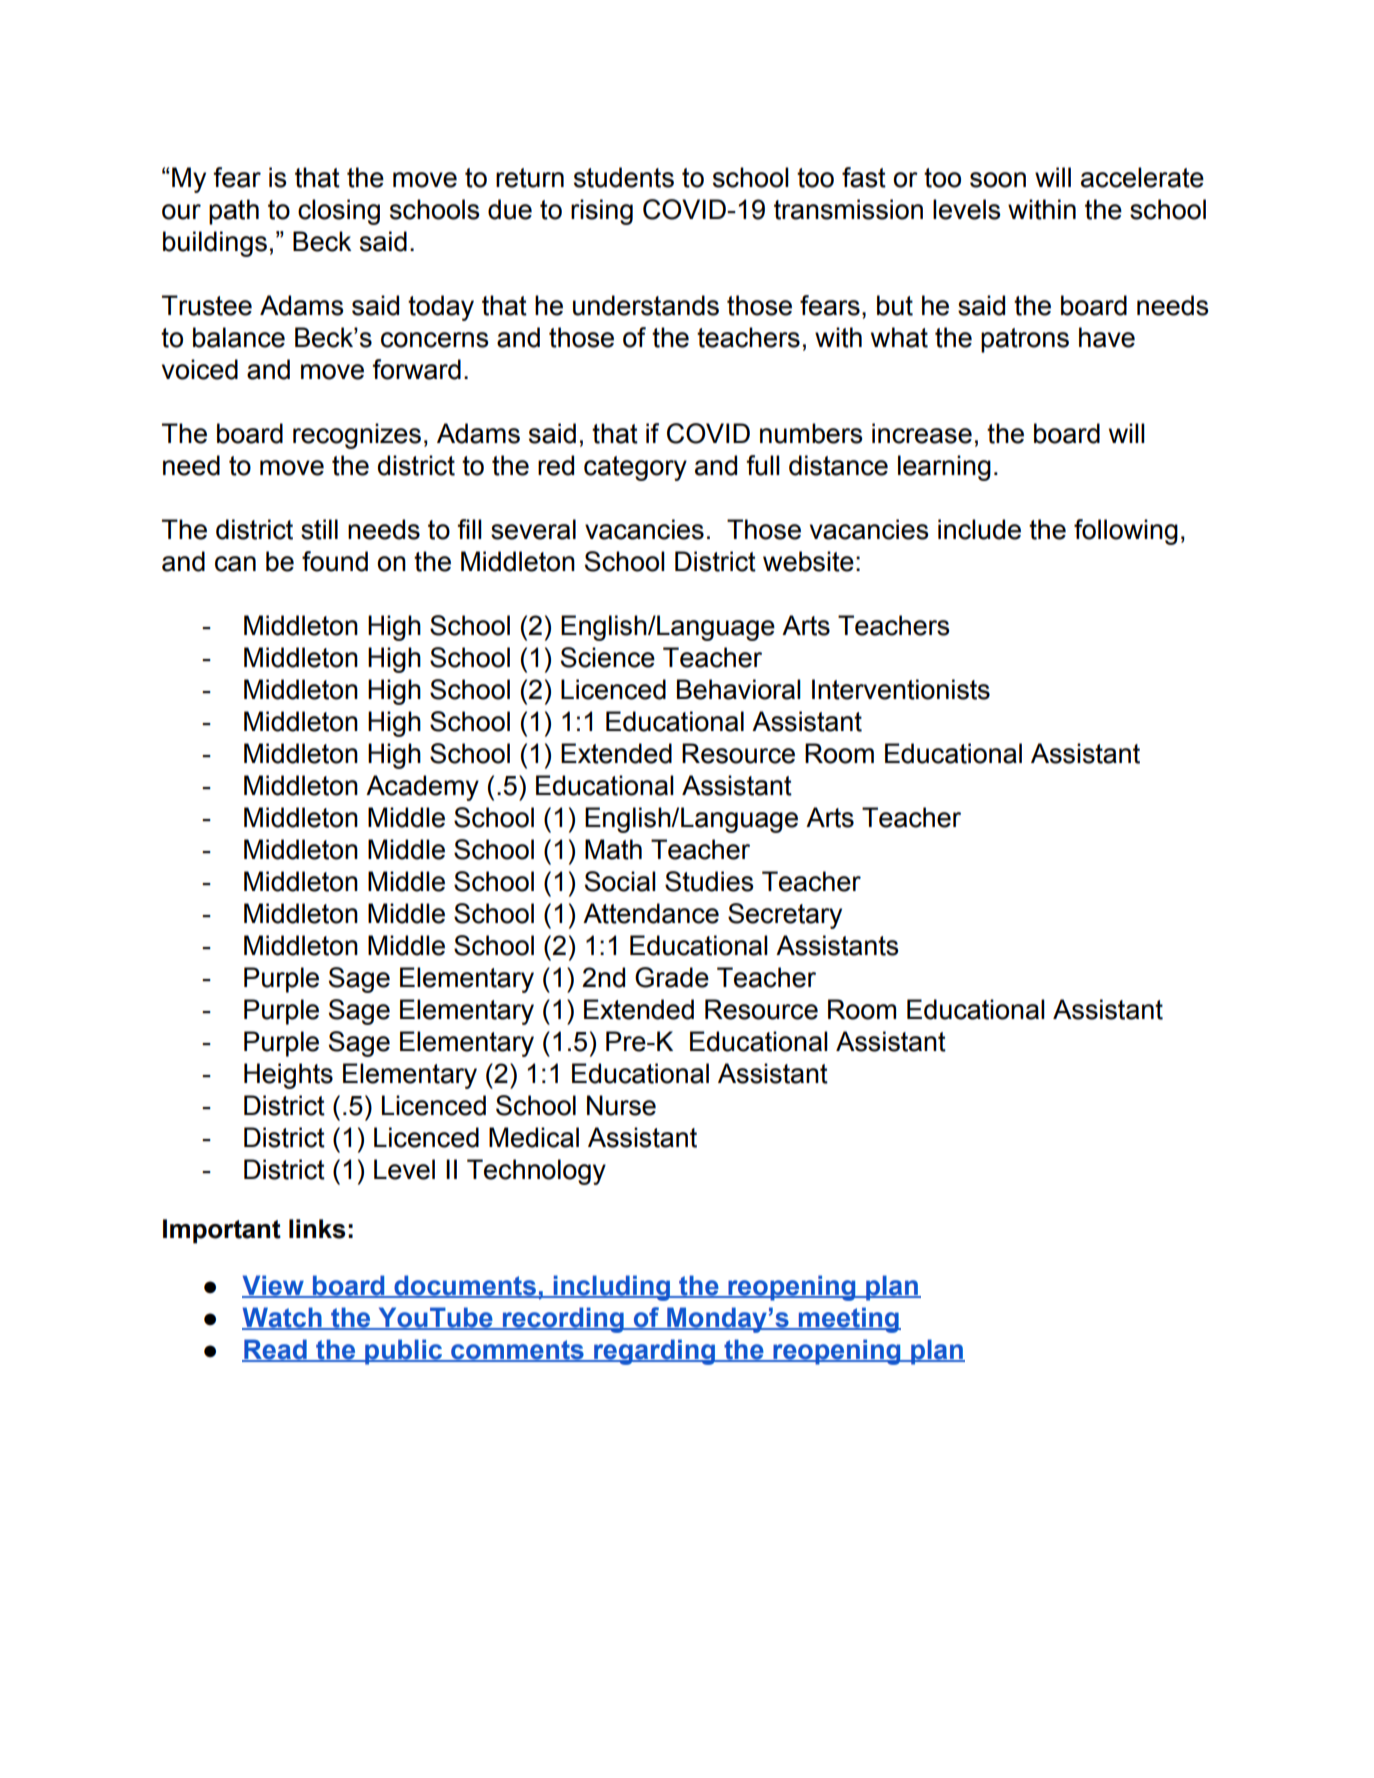 The height and width of the screenshot is (1778, 1374). What do you see at coordinates (339, 212) in the screenshot?
I see `closing` at bounding box center [339, 212].
